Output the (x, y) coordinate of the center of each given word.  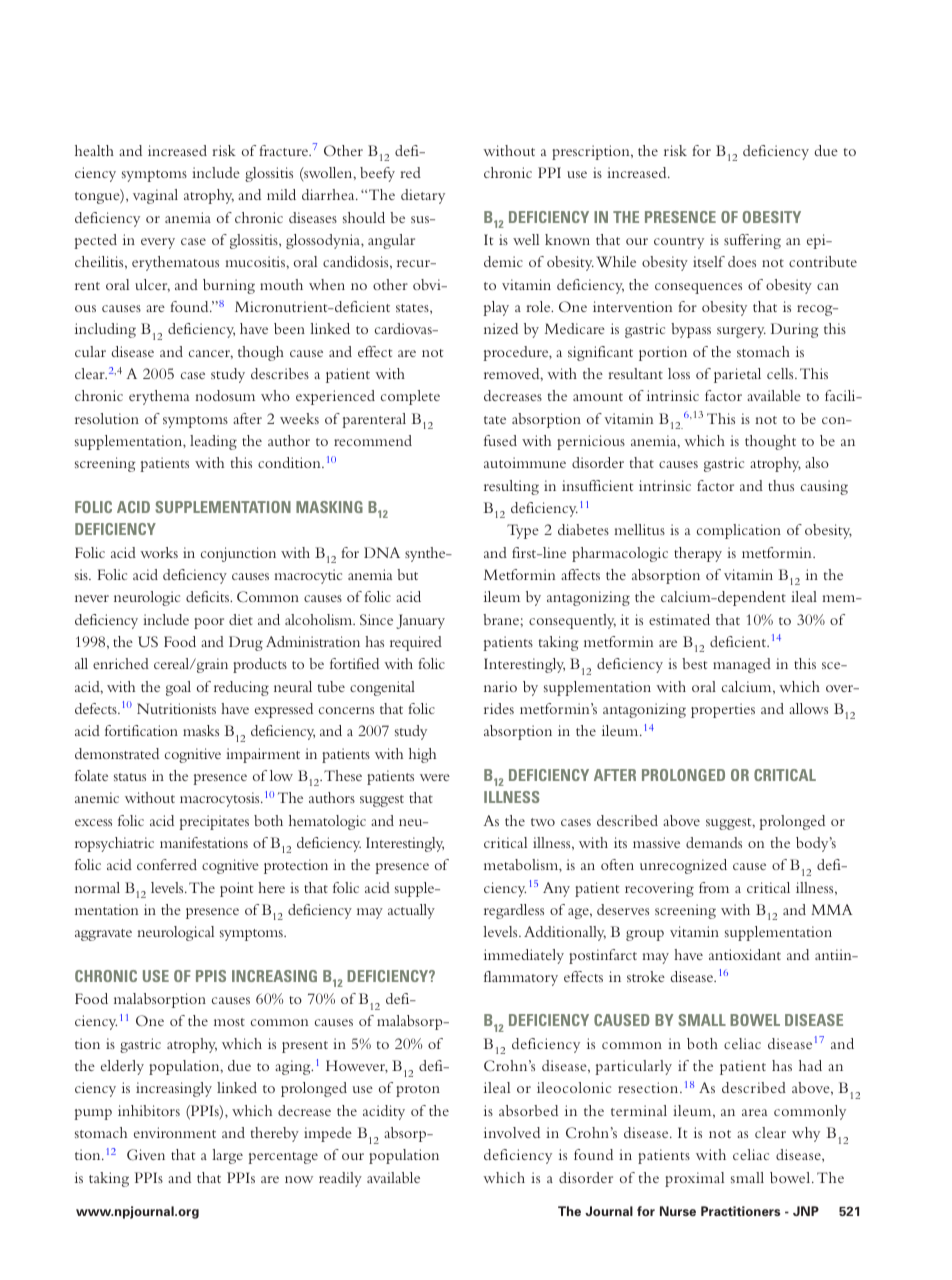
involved (512, 1132)
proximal (694, 1179)
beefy (377, 174)
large (227, 1156)
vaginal (155, 196)
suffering (752, 241)
